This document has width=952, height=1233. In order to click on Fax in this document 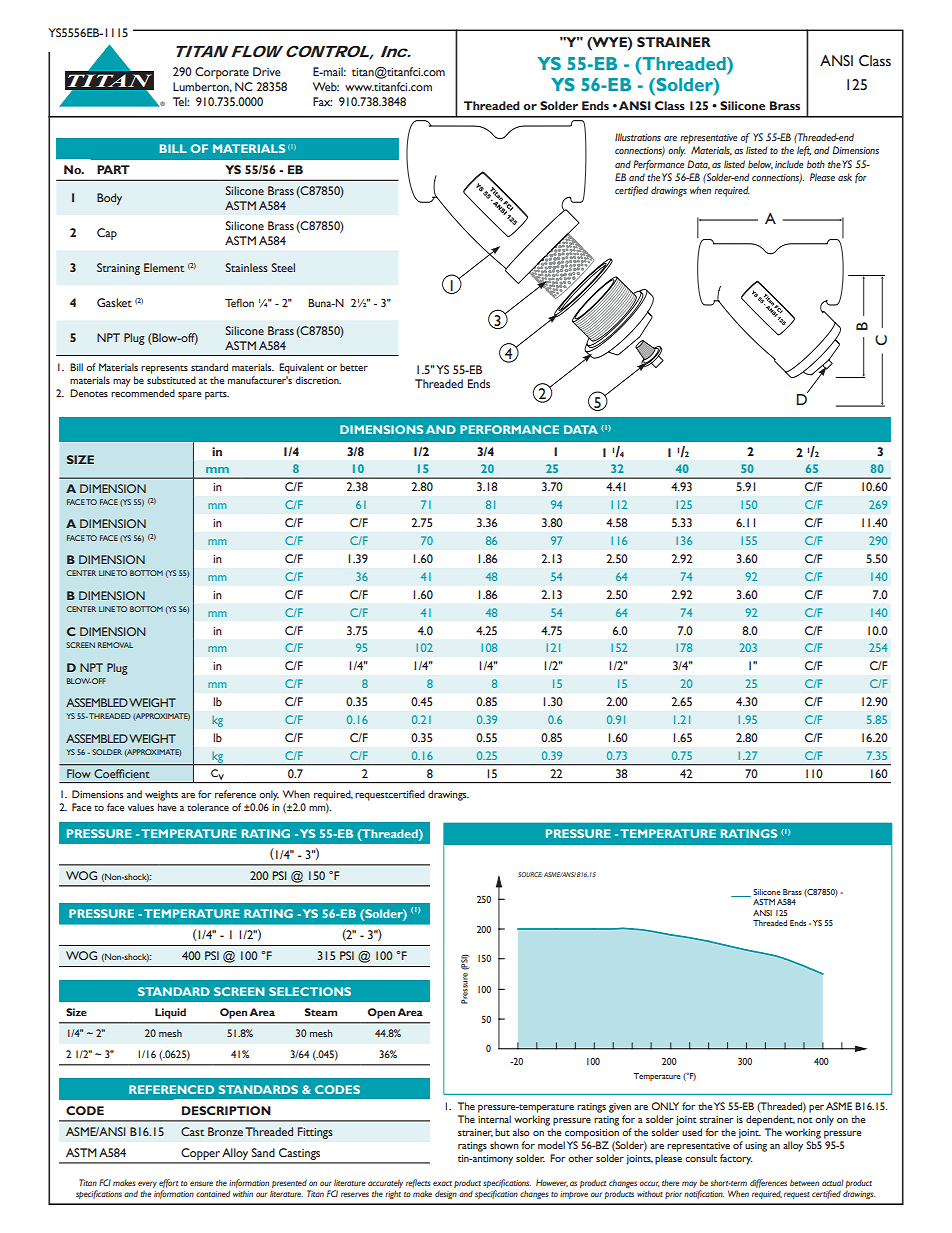, I will do `click(322, 101)`.
